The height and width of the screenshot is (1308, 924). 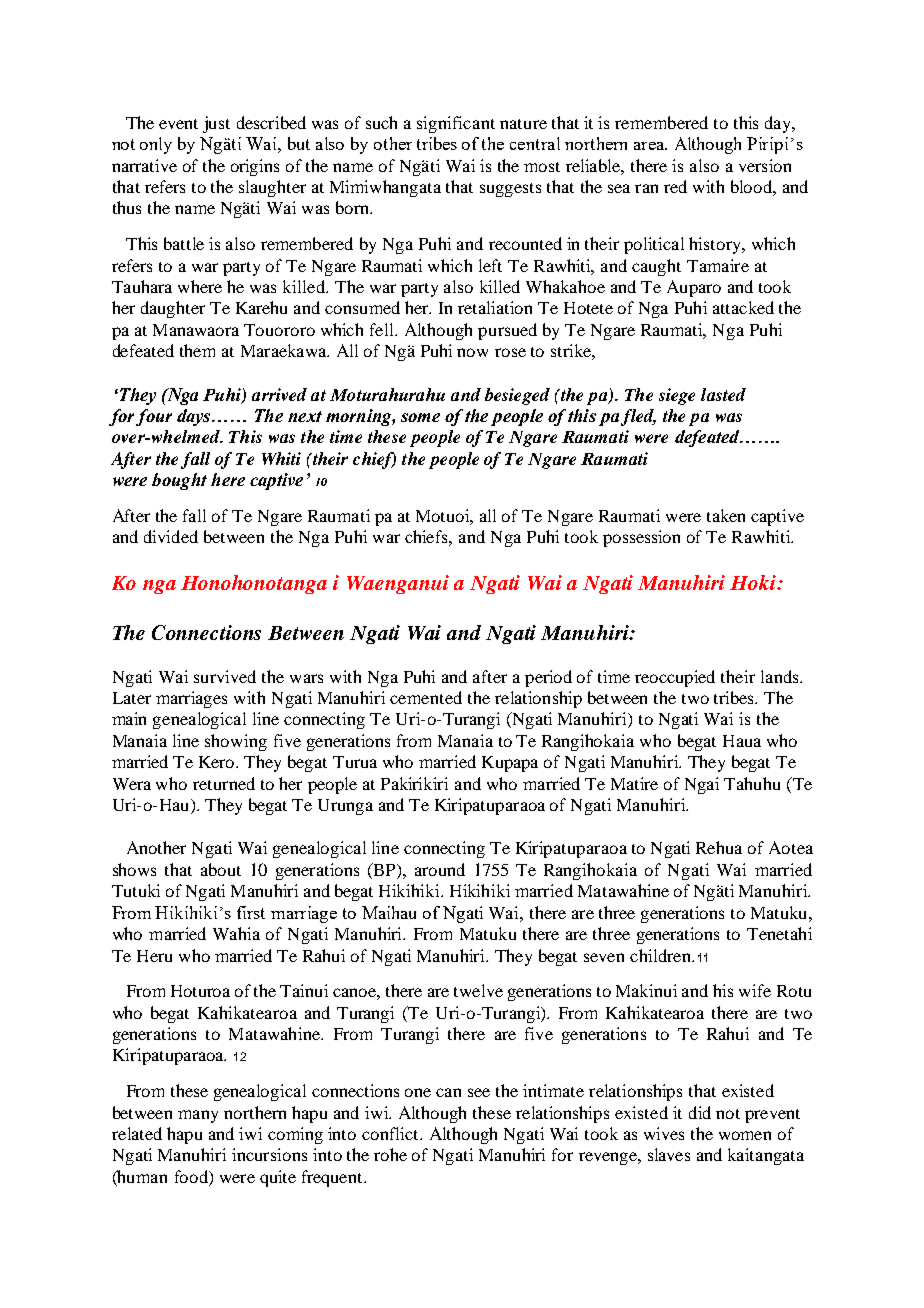 What do you see at coordinates (426, 697) in the screenshot?
I see `cemented` at bounding box center [426, 697].
